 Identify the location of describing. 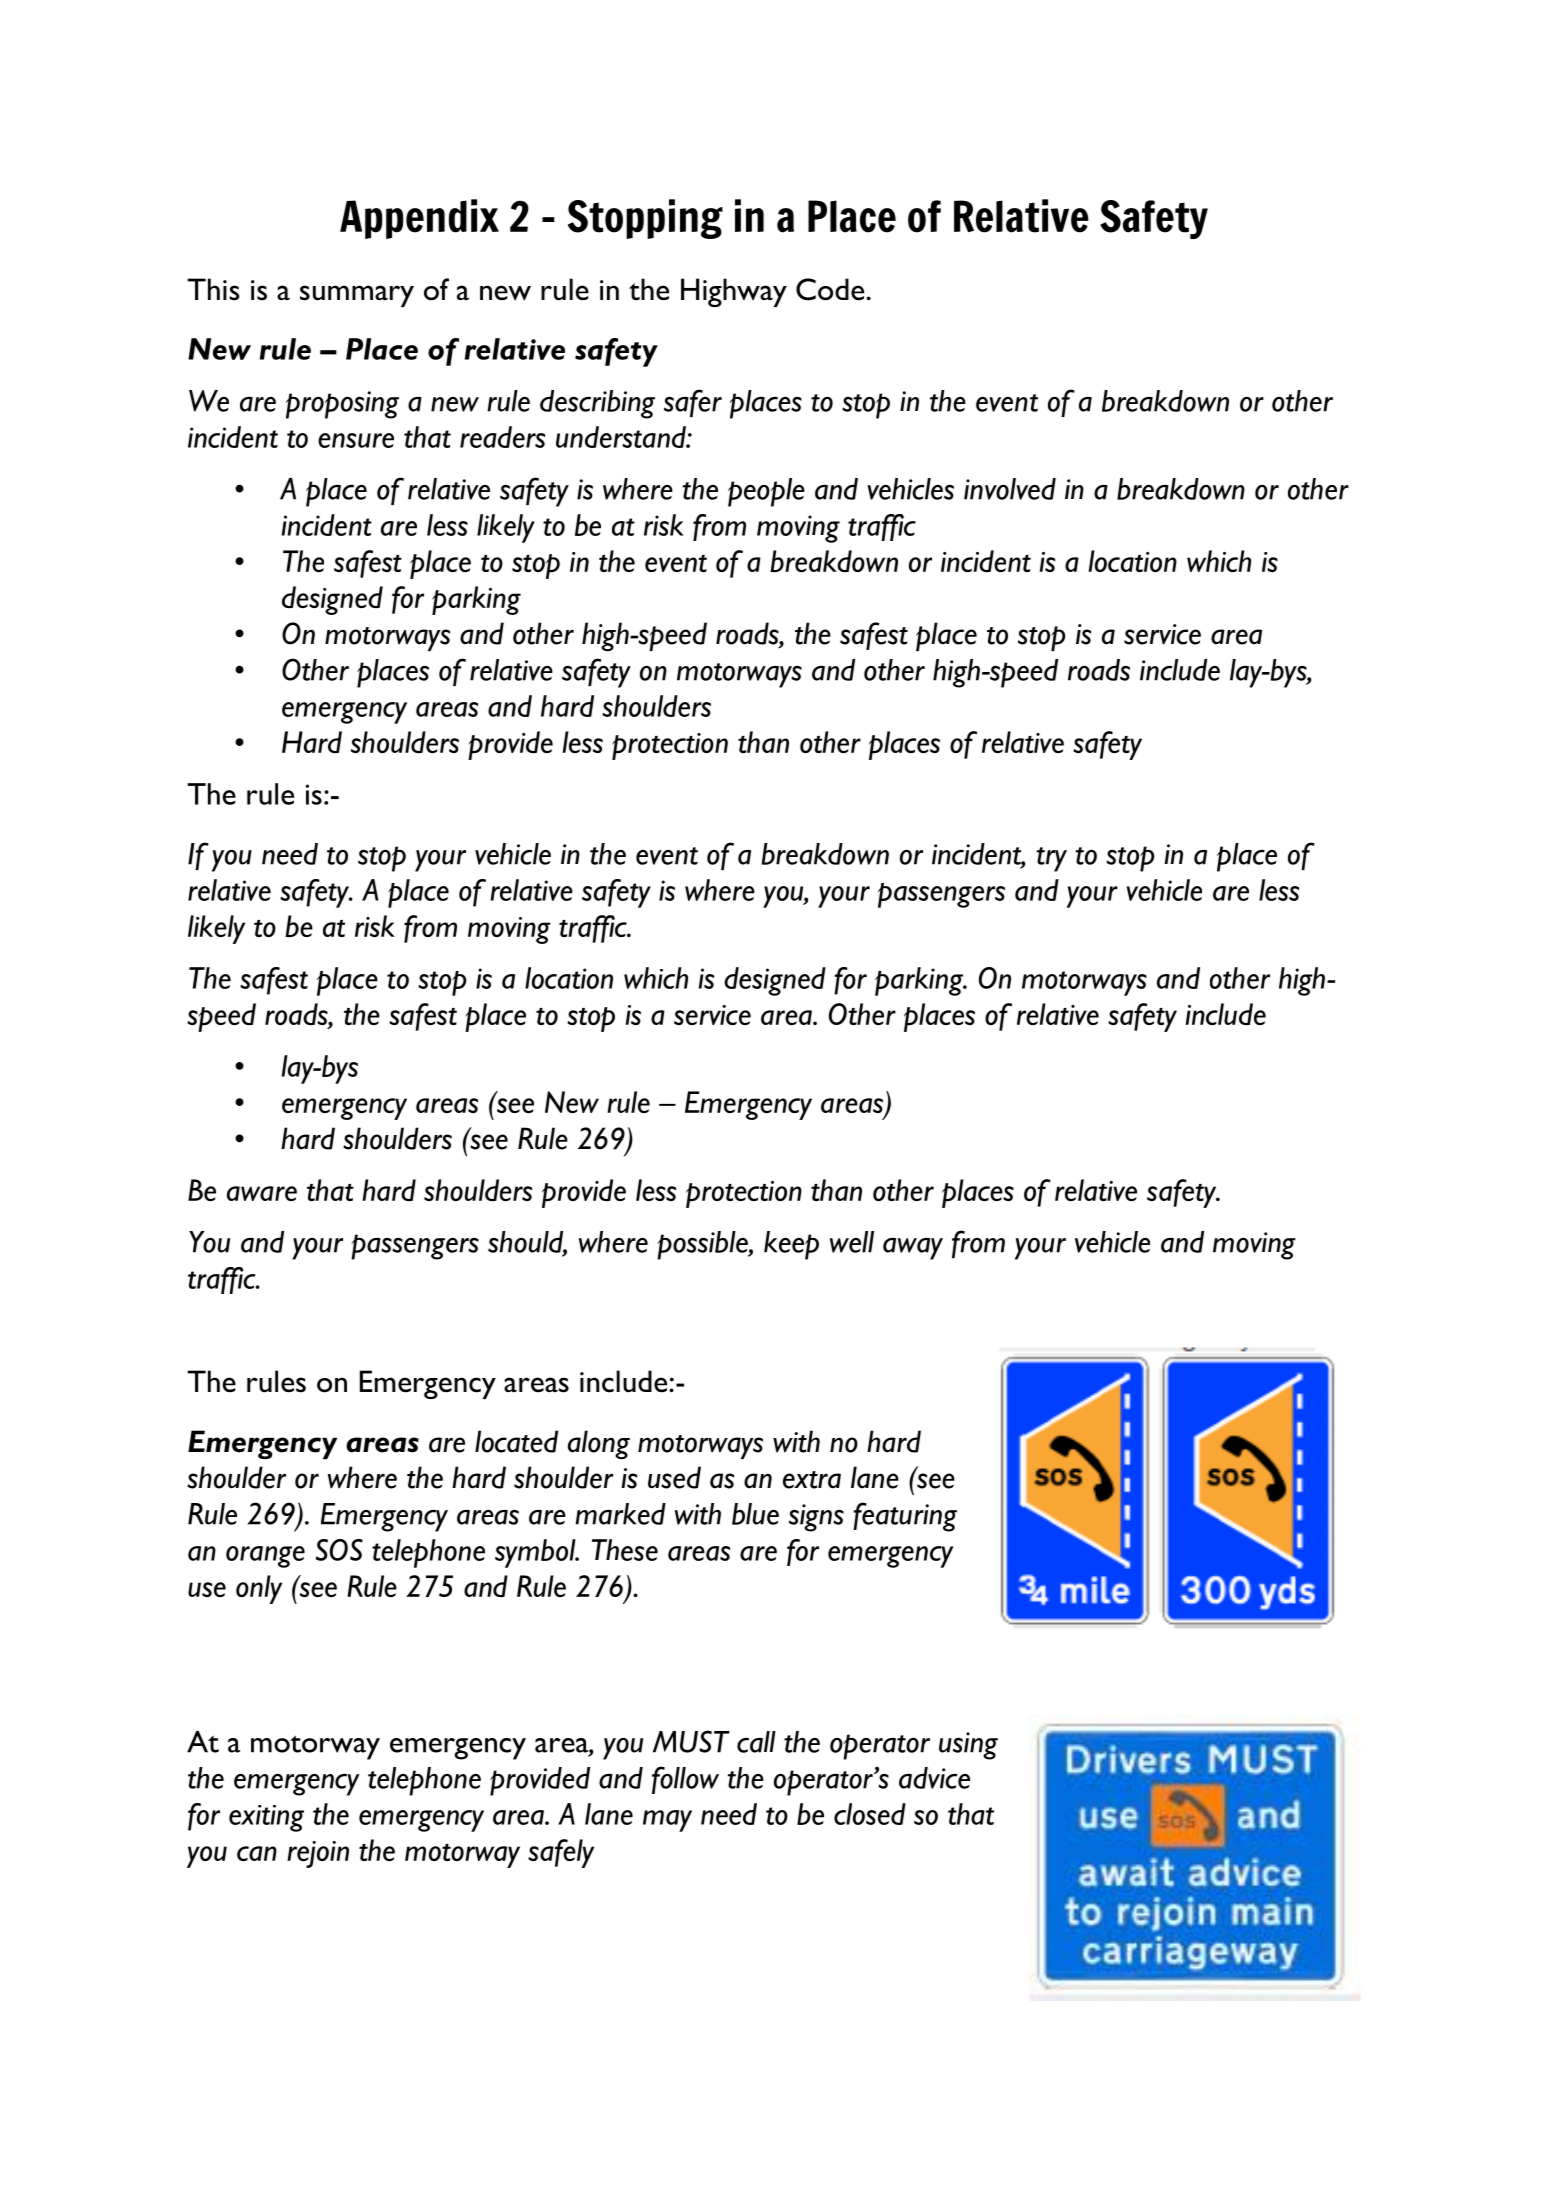
(597, 404).
